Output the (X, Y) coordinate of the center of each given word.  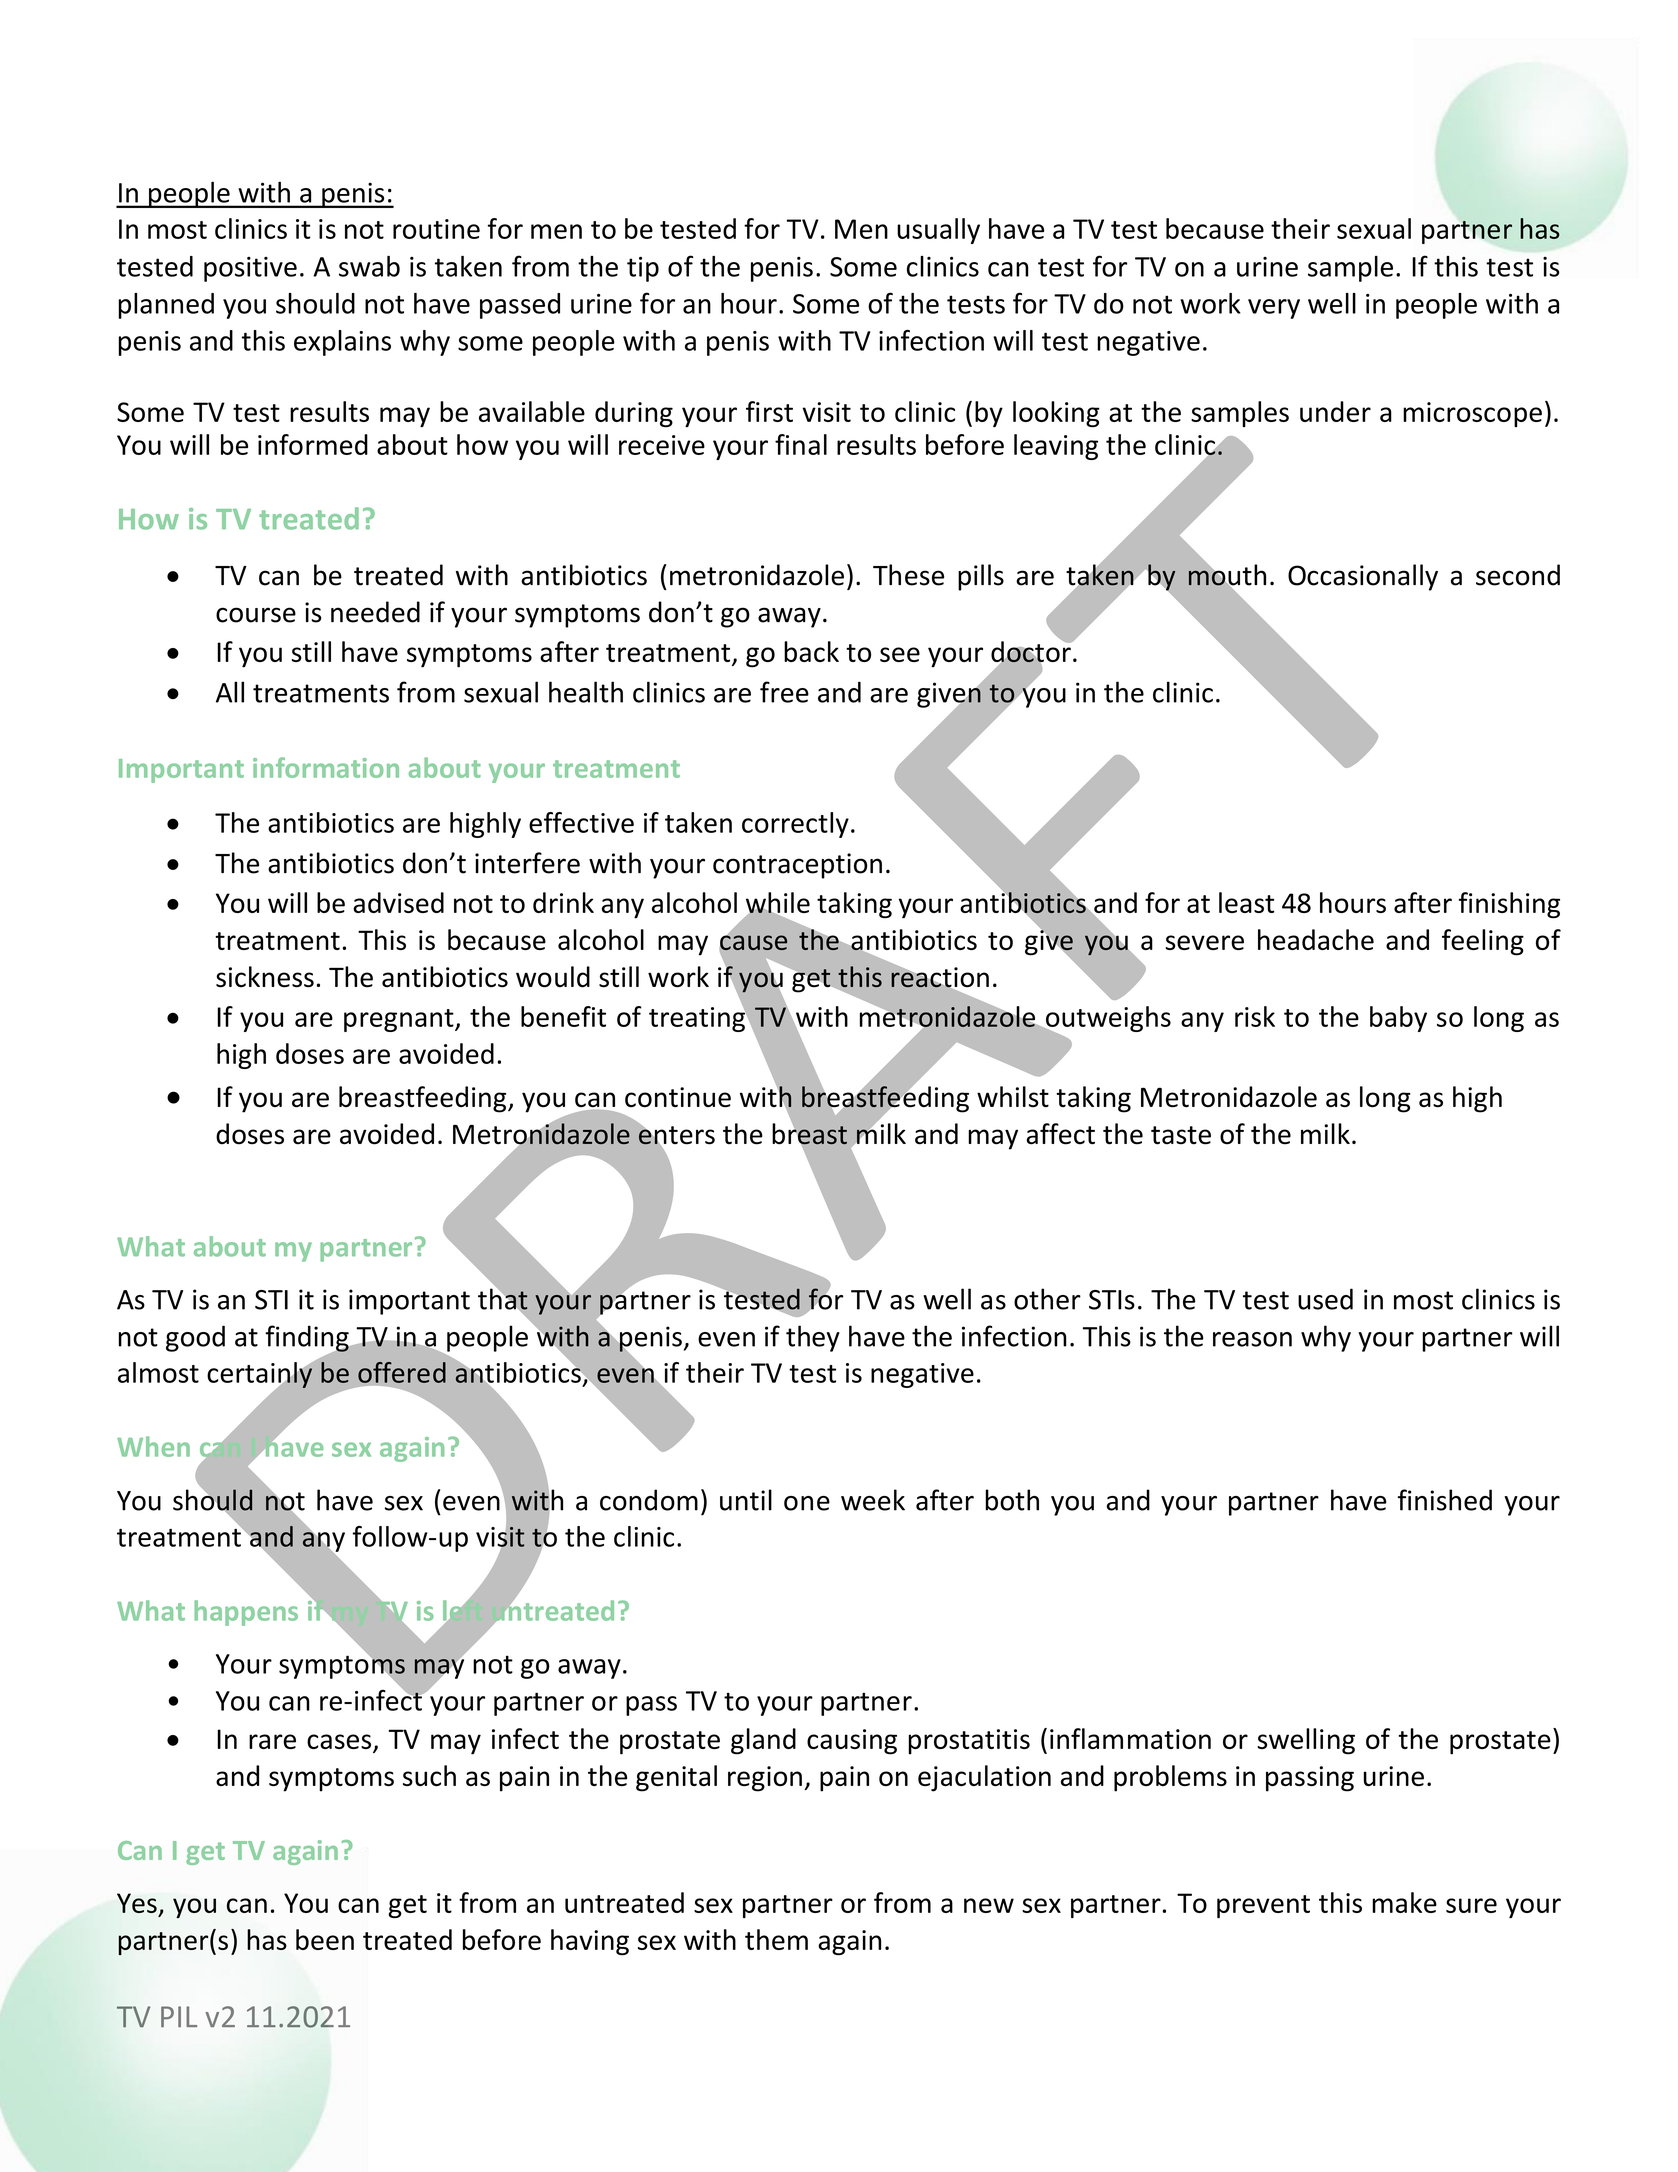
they (813, 1338)
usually (938, 231)
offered (402, 1372)
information (326, 767)
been (325, 1939)
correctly (795, 825)
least (1246, 902)
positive (250, 269)
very (1274, 309)
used (1325, 1299)
